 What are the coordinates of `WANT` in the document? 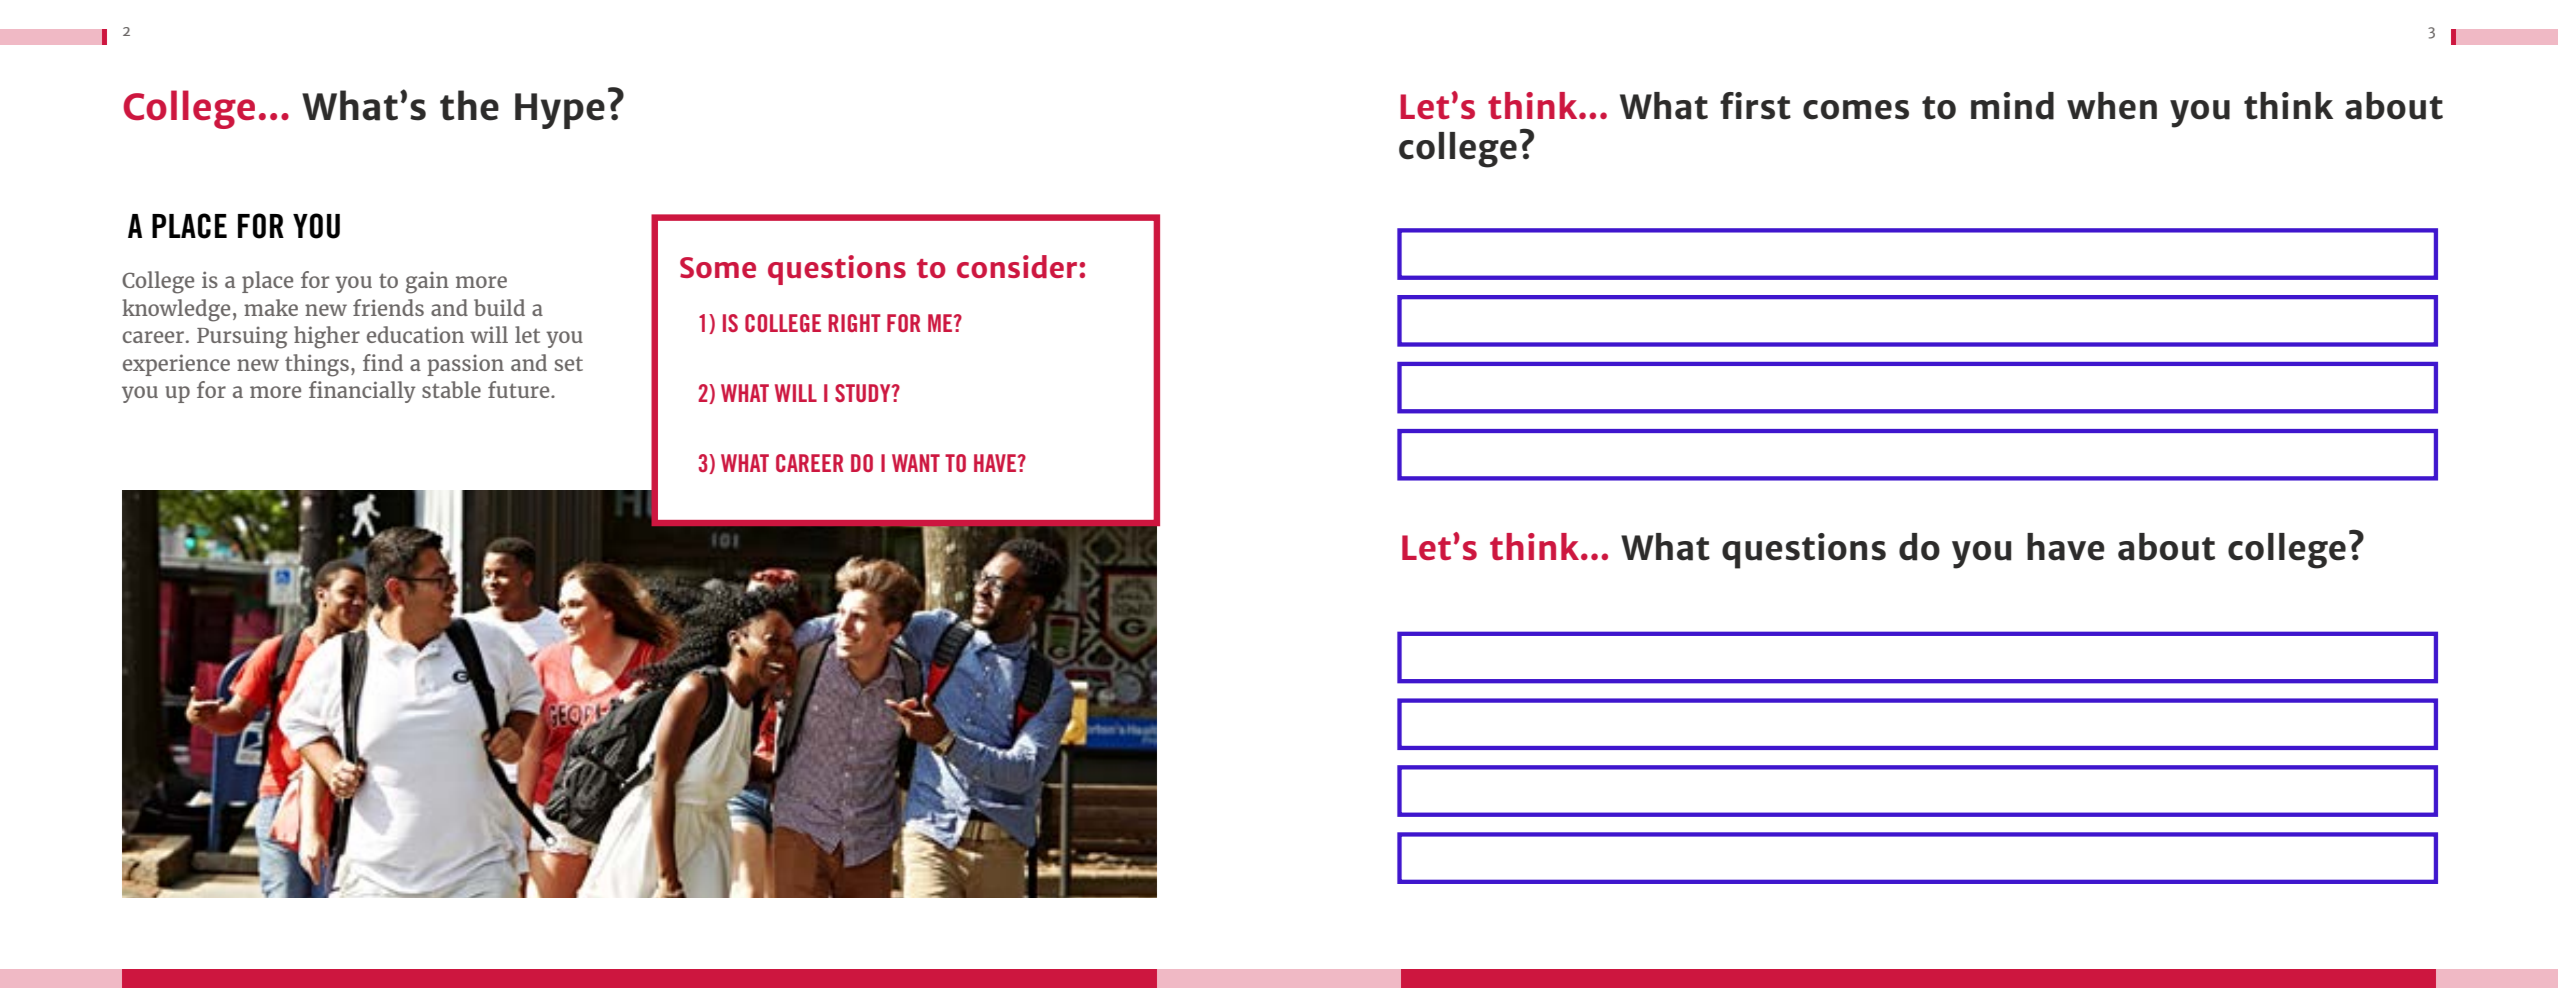 It's located at (916, 463).
